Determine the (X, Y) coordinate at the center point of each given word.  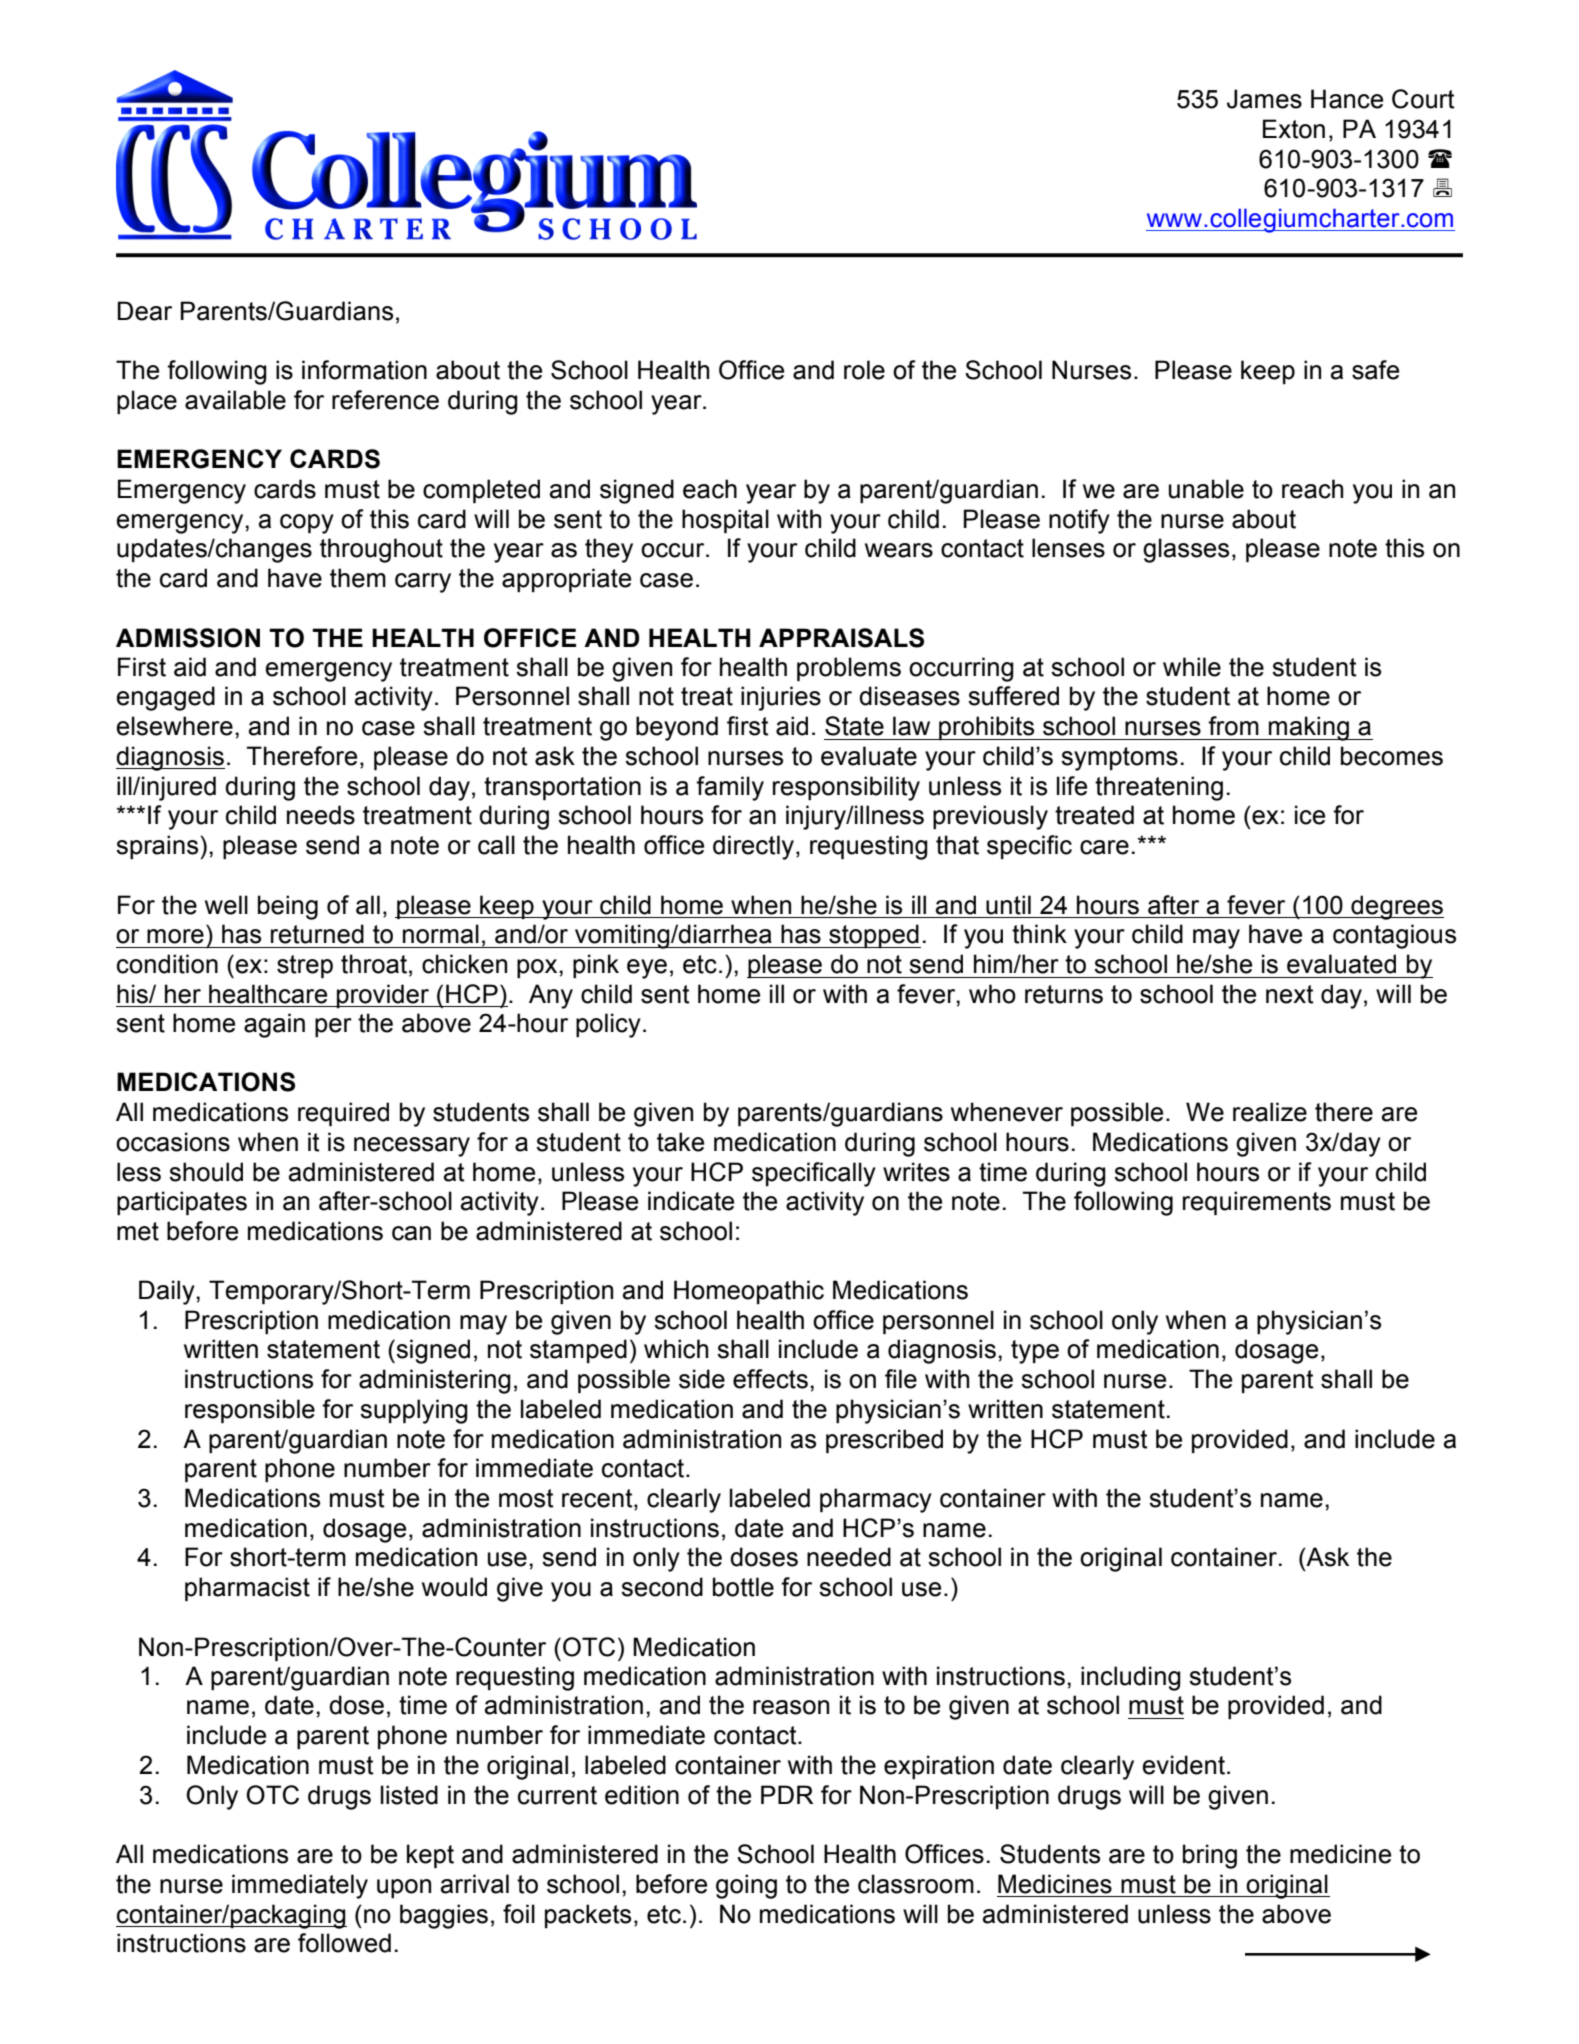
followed (344, 1943)
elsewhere (175, 726)
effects (770, 1379)
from (1233, 726)
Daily (168, 1292)
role (864, 370)
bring (1210, 1856)
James (1264, 99)
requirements (1257, 1203)
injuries (781, 698)
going (746, 1886)
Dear (145, 311)
